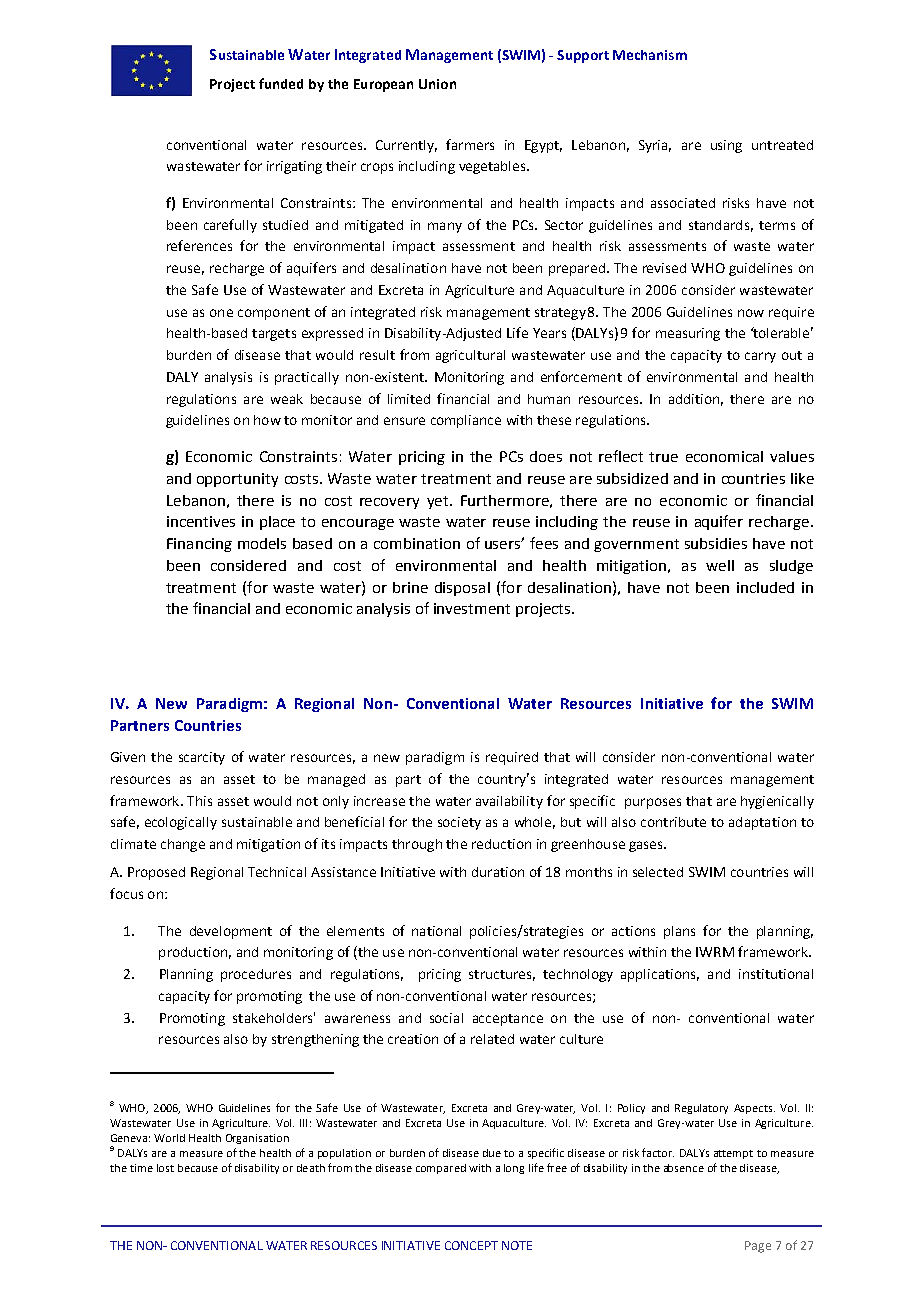 Image resolution: width=924 pixels, height=1308 pixels. I want to click on using, so click(726, 146).
